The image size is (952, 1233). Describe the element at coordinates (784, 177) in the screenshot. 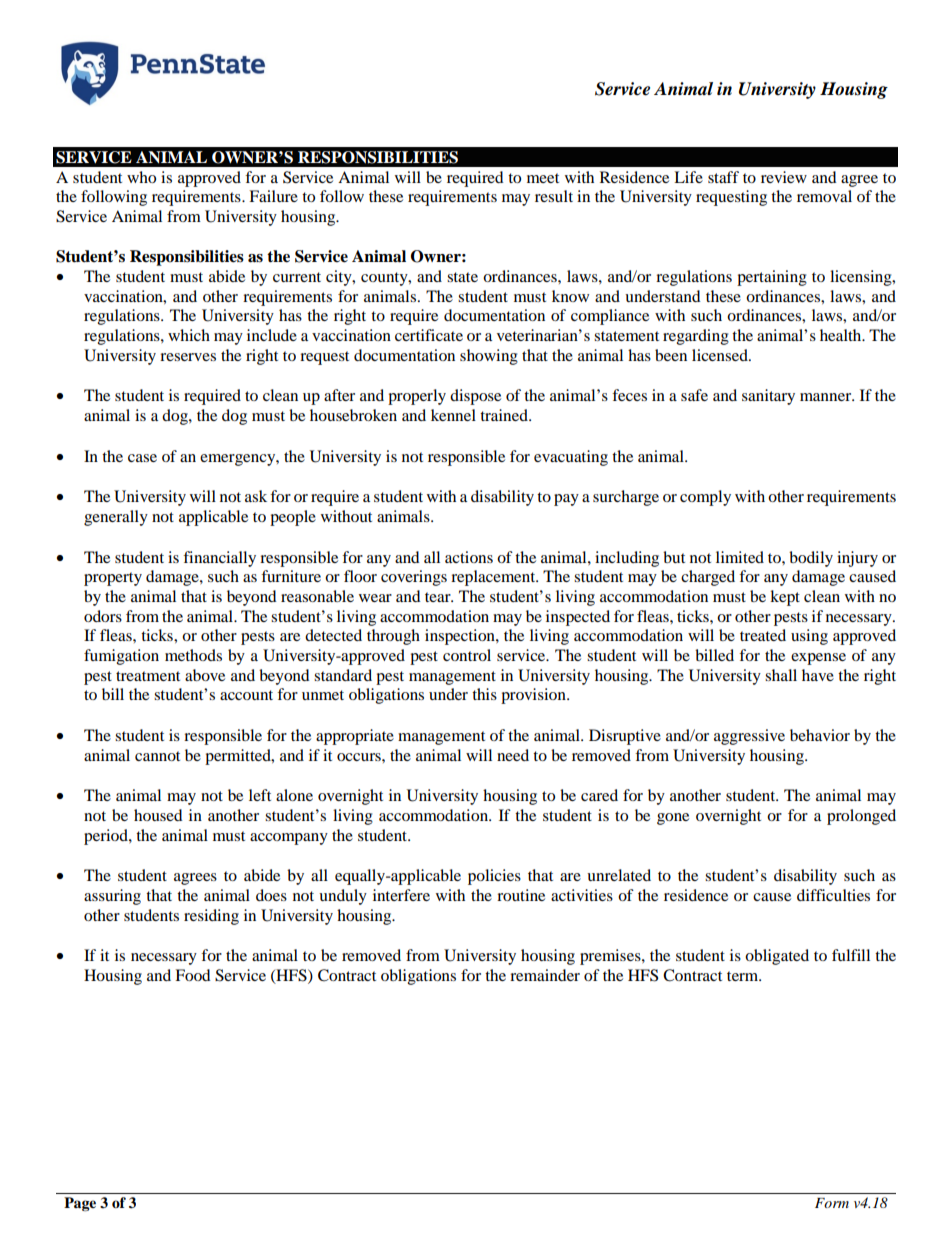

I see `review` at that location.
